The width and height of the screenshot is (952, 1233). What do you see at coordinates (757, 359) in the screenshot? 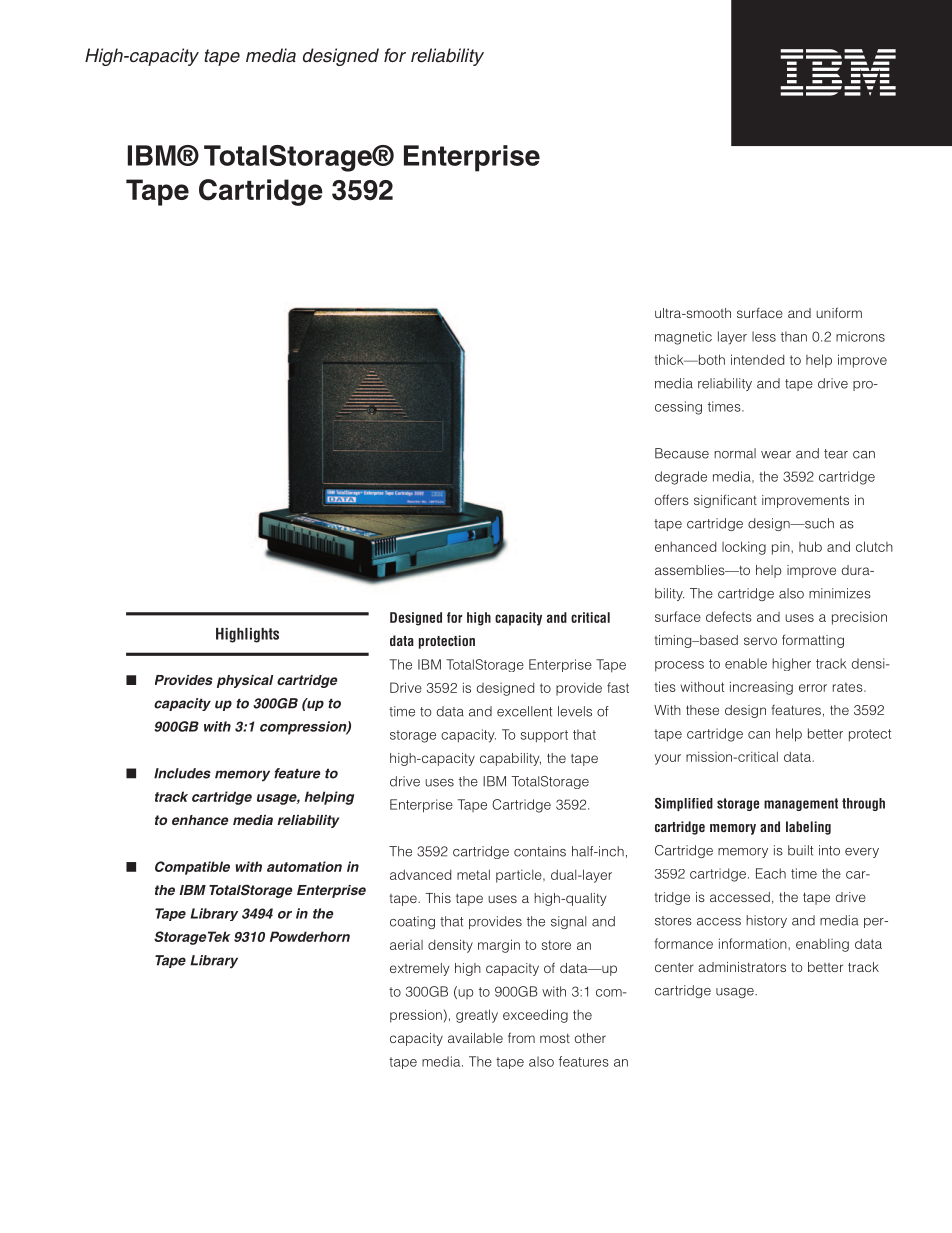
I see `intended` at bounding box center [757, 359].
